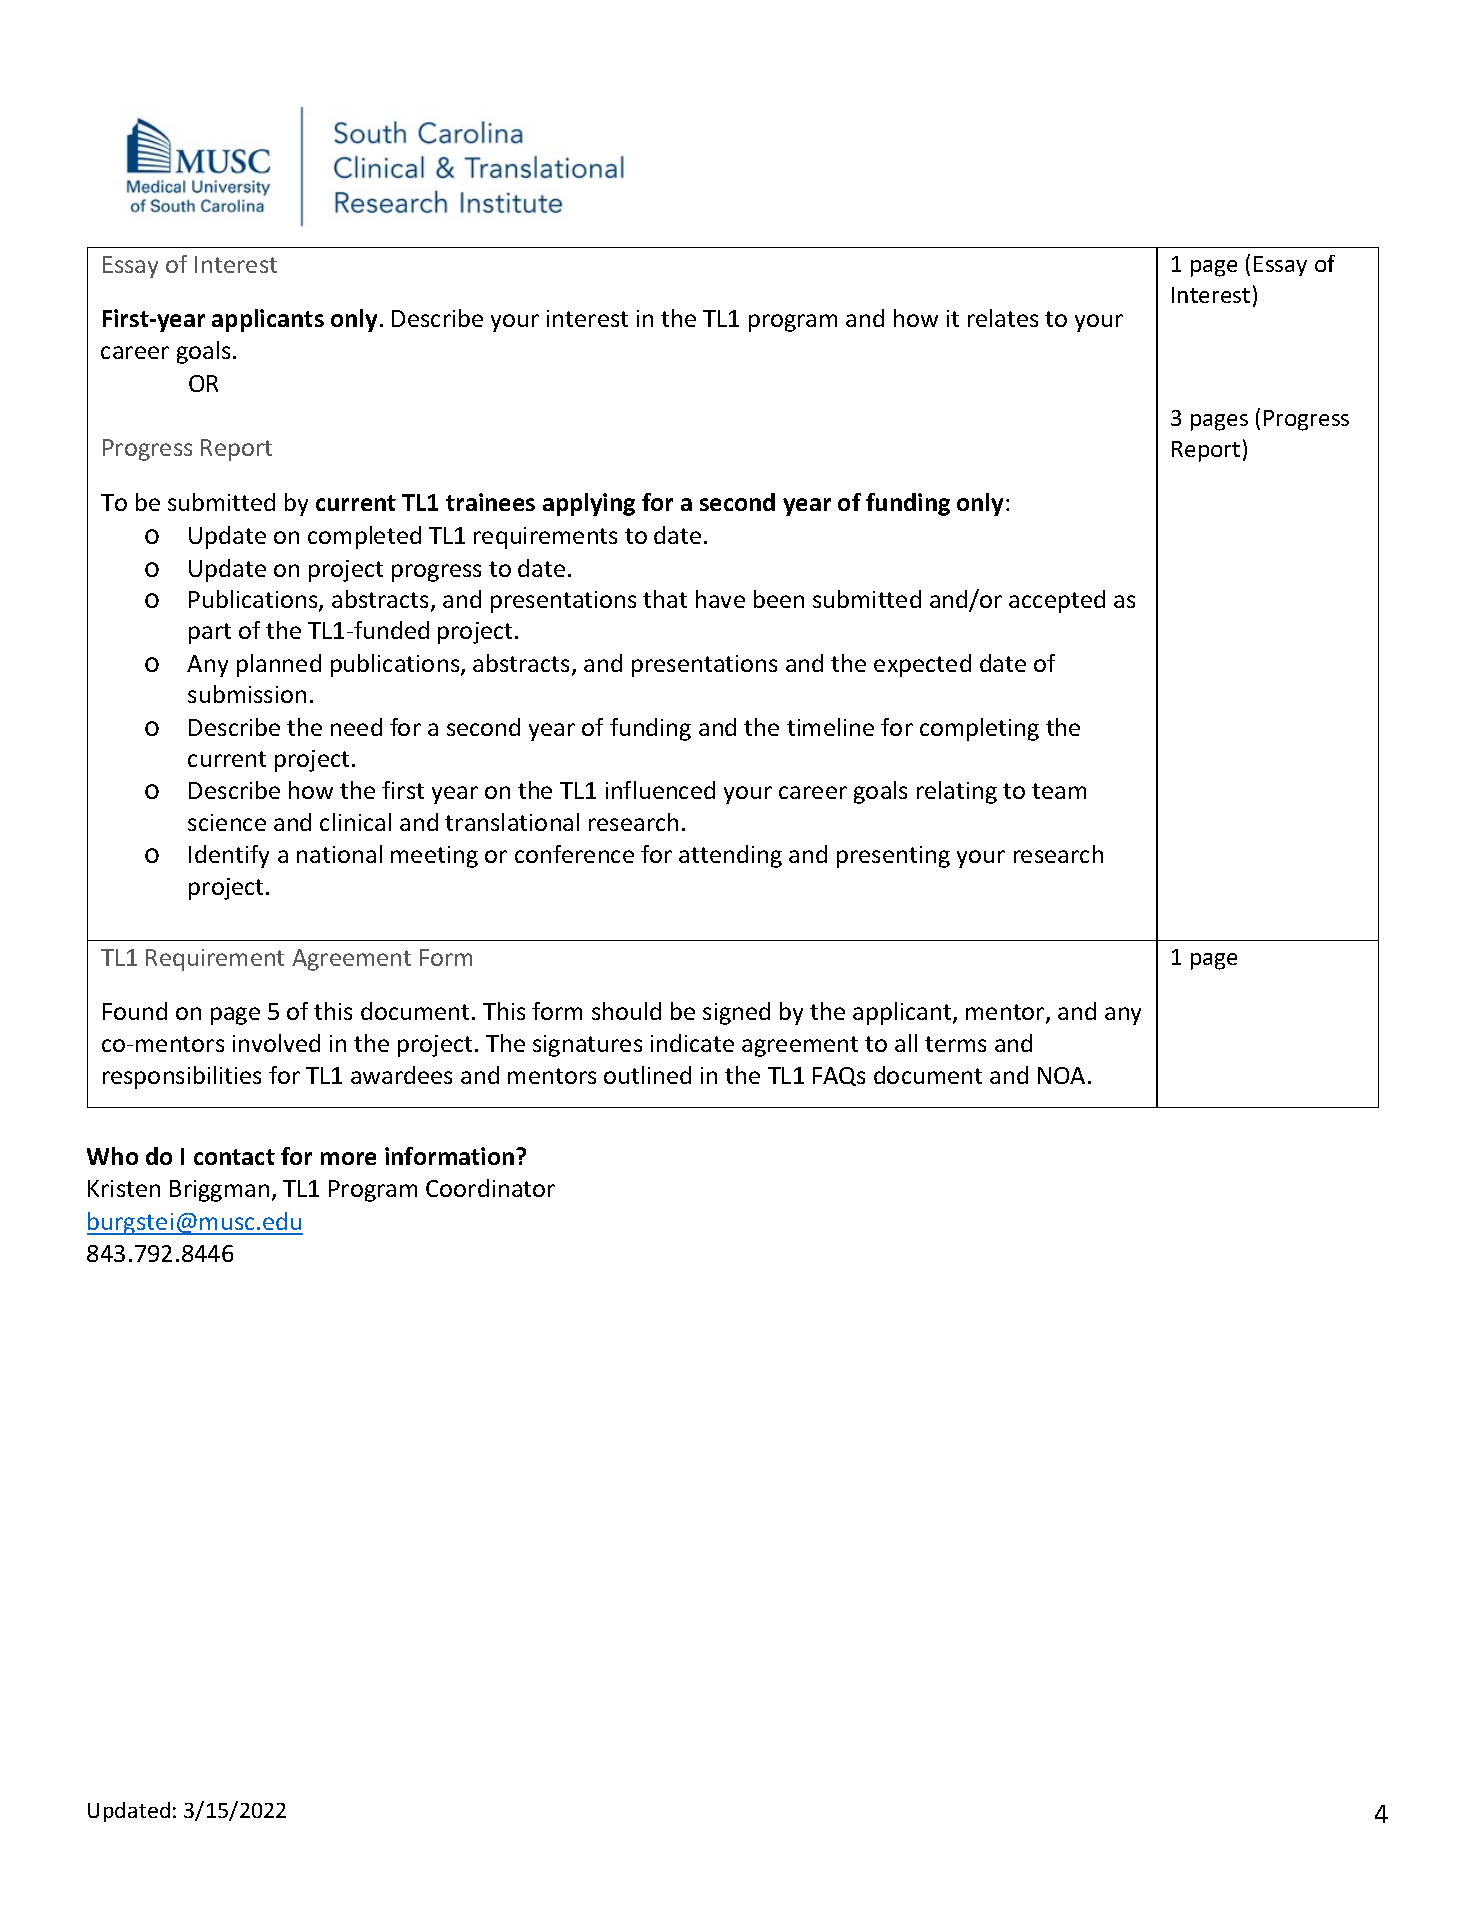 Image resolution: width=1476 pixels, height=1911 pixels. What do you see at coordinates (955, 1044) in the document?
I see `terms` at bounding box center [955, 1044].
